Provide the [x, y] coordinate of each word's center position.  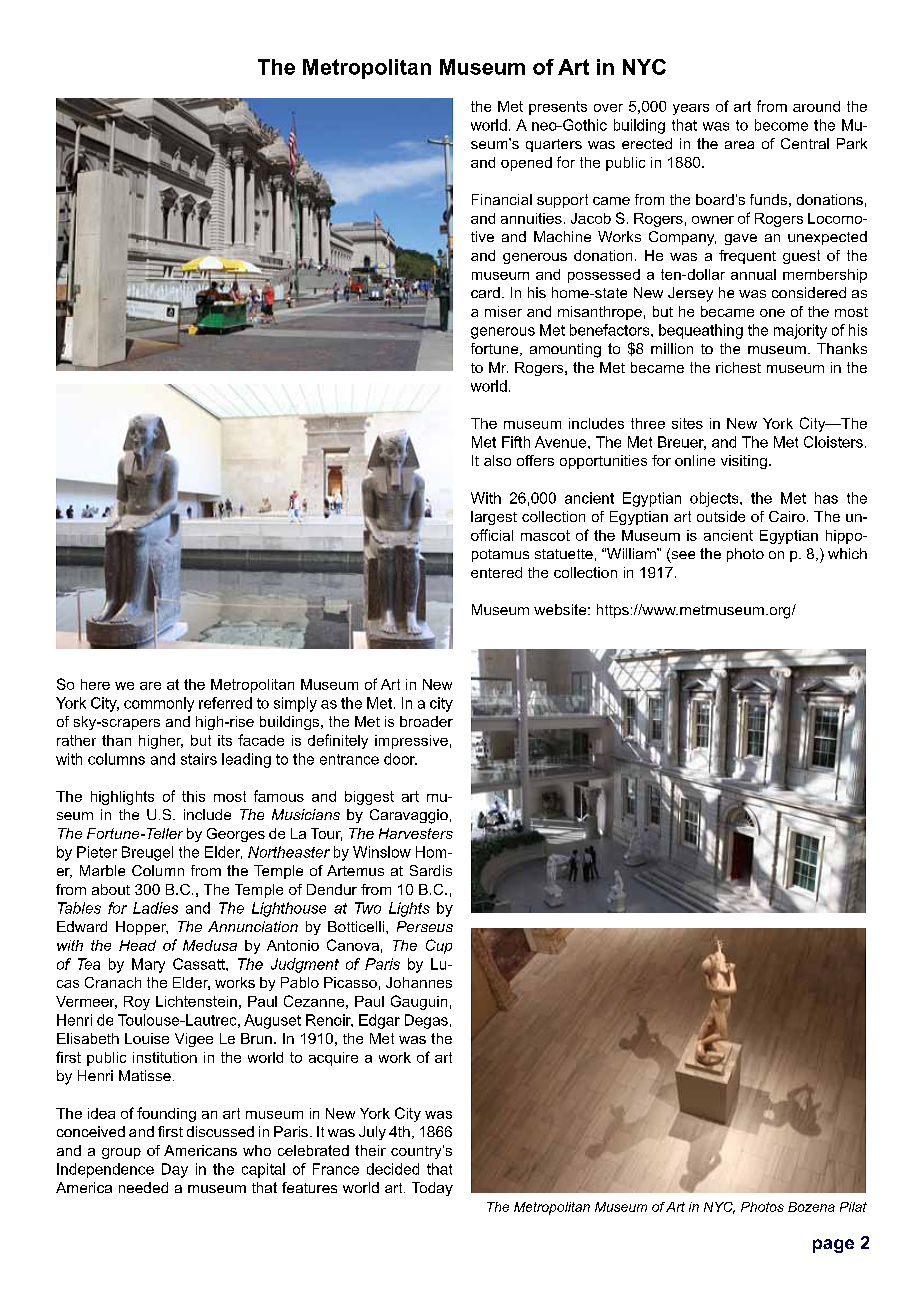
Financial [502, 199]
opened [526, 164]
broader [426, 721]
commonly [159, 704]
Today [432, 1189]
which [847, 553]
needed [143, 1187]
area [739, 145]
